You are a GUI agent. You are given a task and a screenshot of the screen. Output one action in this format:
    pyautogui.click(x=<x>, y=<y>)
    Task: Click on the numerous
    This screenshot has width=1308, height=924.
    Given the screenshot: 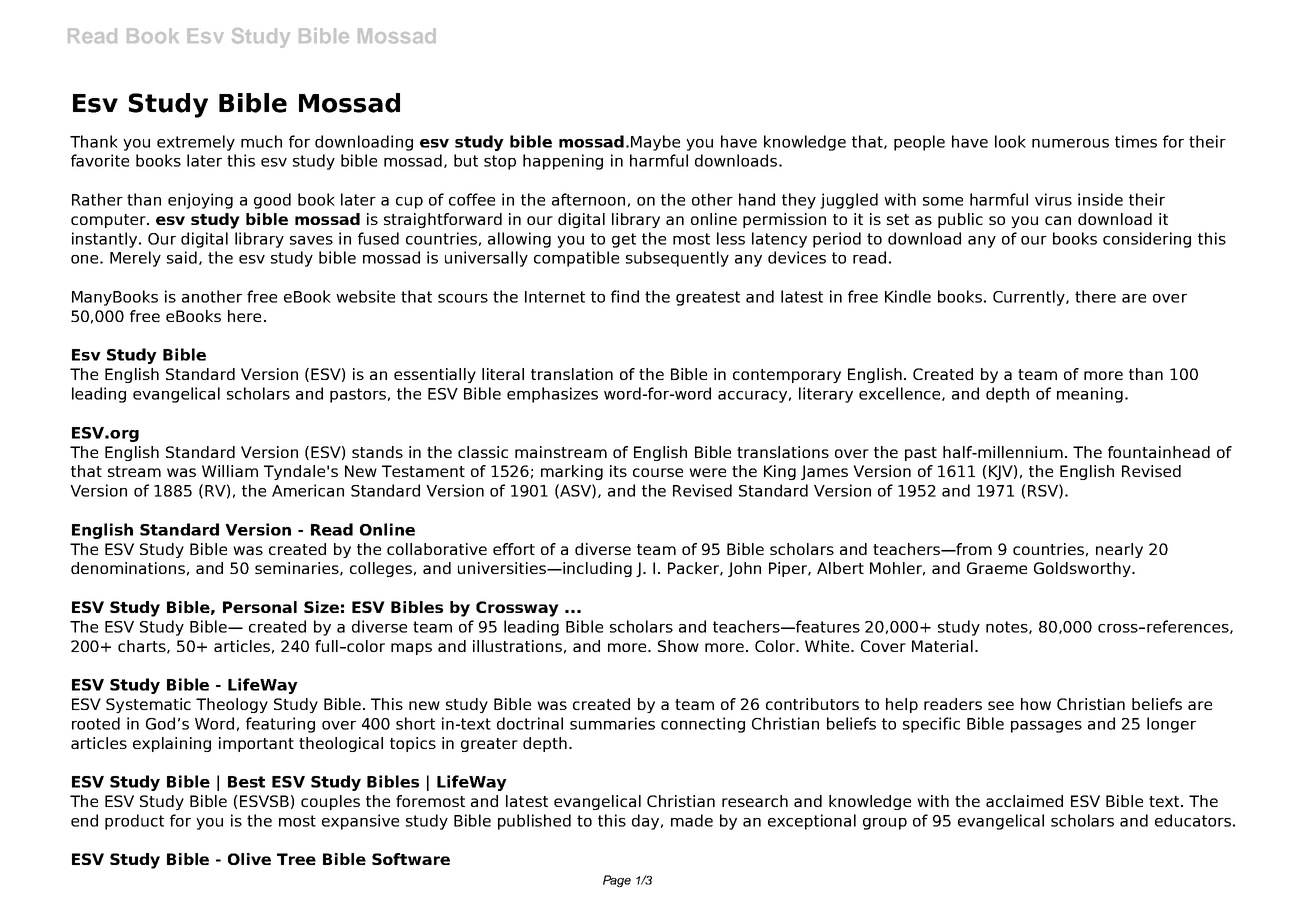 What is the action you would take?
    pyautogui.click(x=1070, y=143)
